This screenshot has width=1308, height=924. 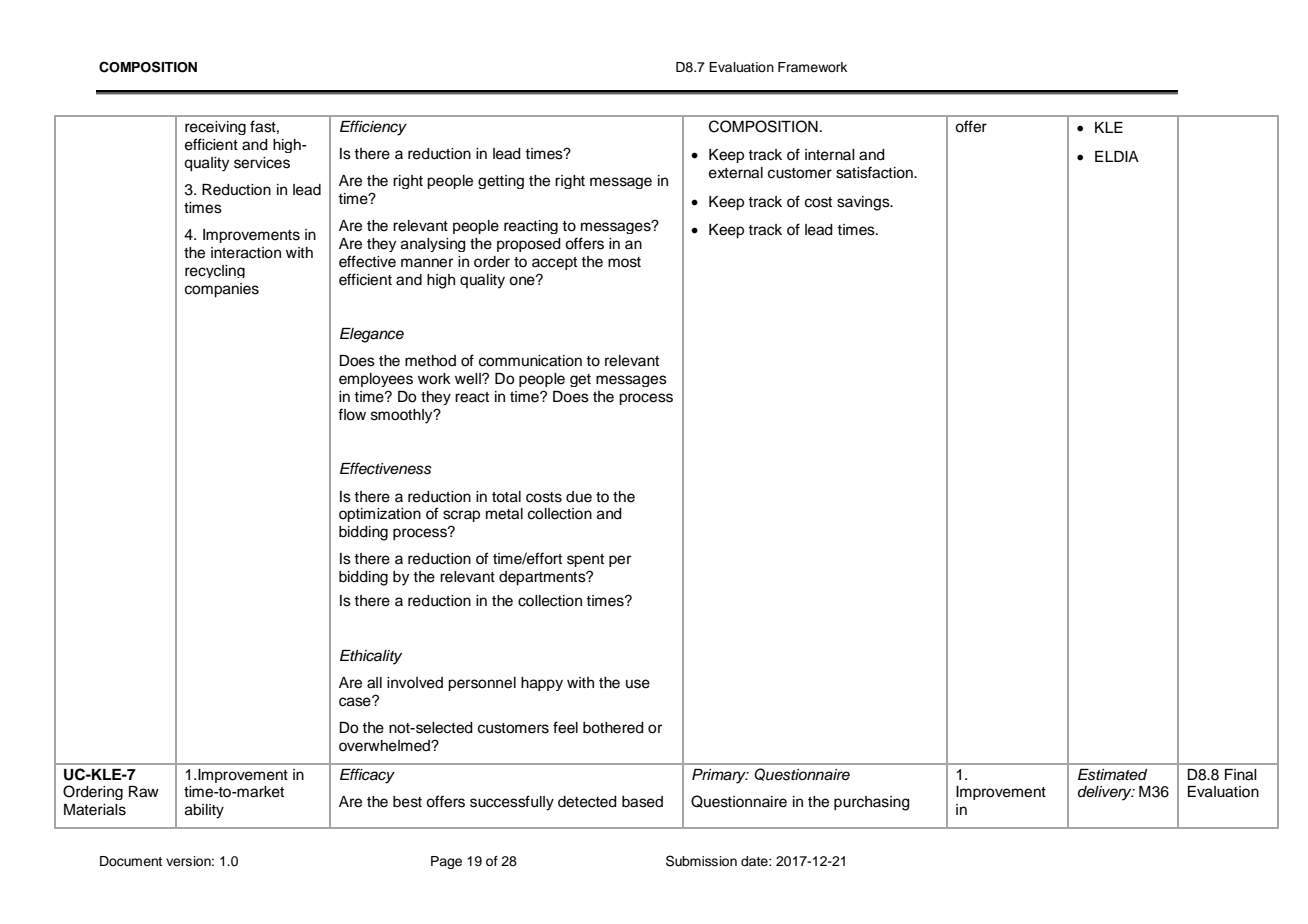 I want to click on communication, so click(x=530, y=361).
